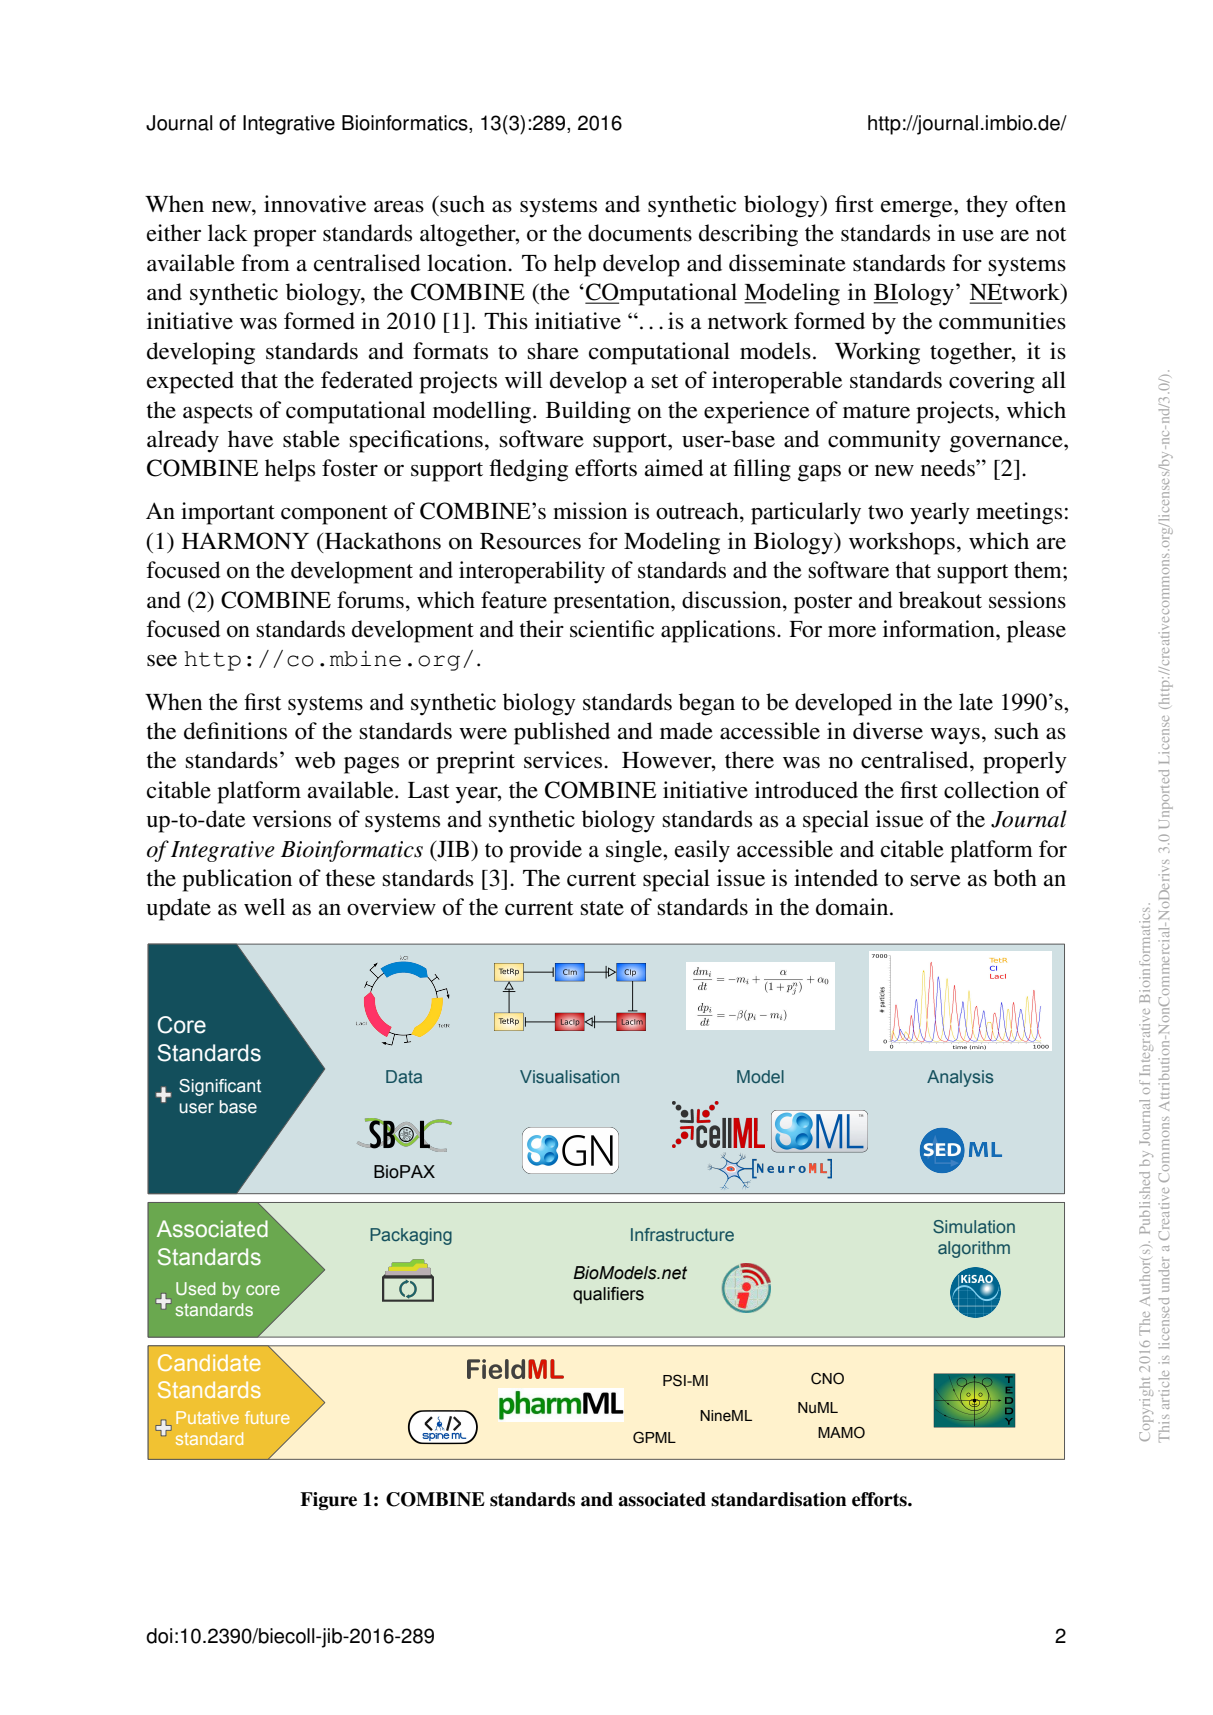 This screenshot has height=1715, width=1213. What do you see at coordinates (974, 1249) in the screenshot?
I see `algorithm` at bounding box center [974, 1249].
